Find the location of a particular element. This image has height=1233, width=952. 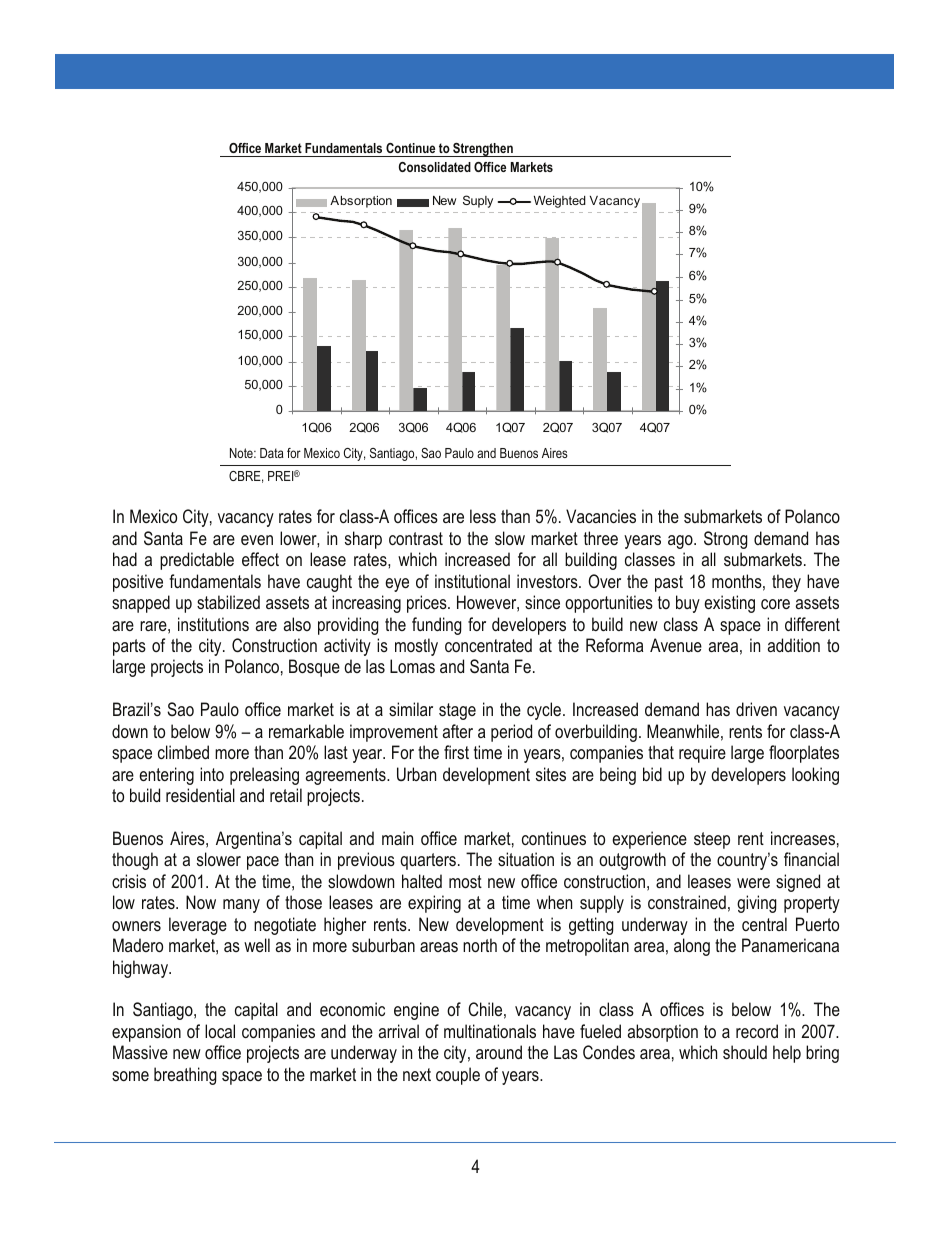

Strong is located at coordinates (726, 540).
